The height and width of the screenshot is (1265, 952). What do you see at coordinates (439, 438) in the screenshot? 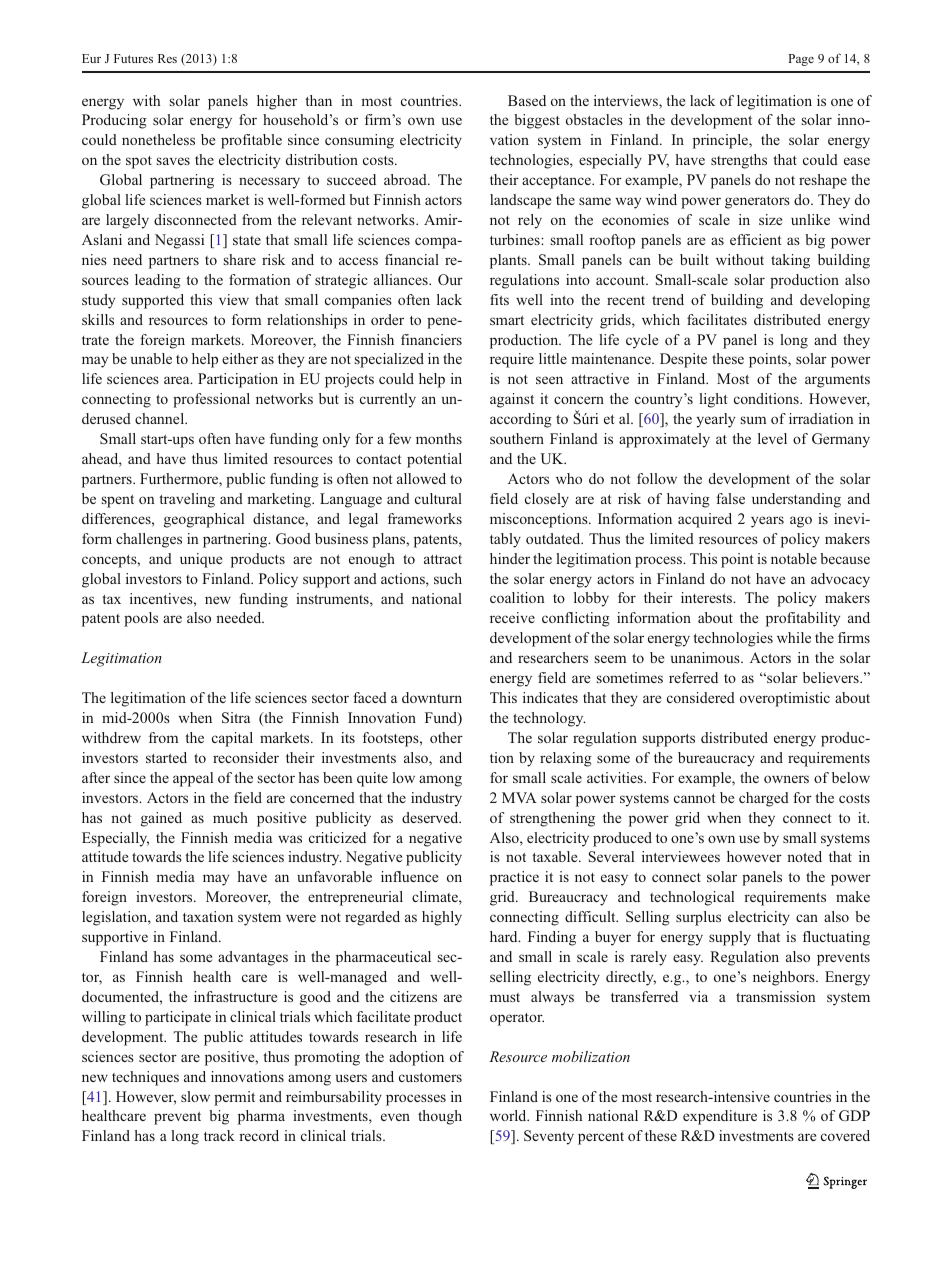
I see `months` at bounding box center [439, 438].
